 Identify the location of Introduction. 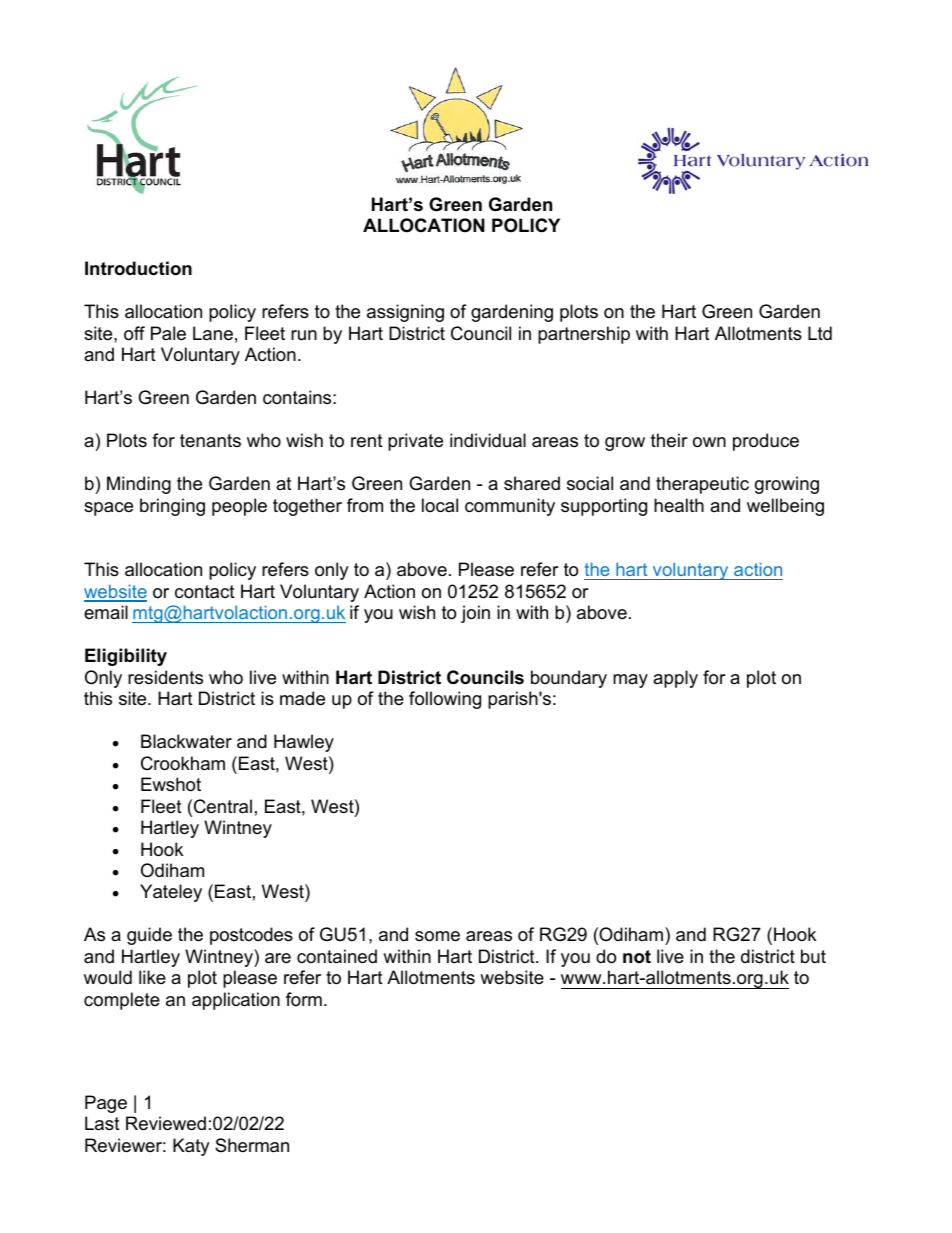
(138, 268).
